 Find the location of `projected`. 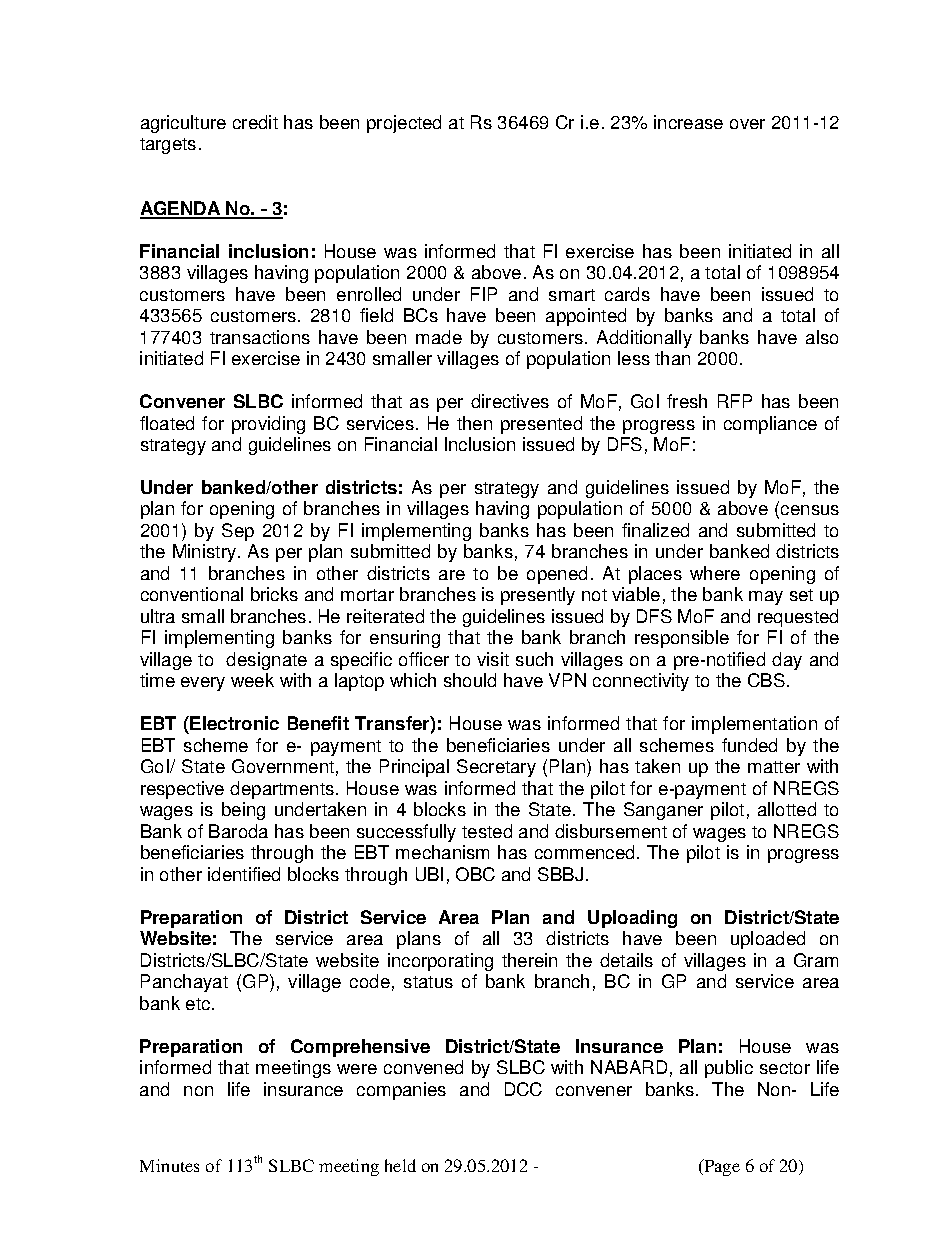

projected is located at coordinates (404, 124).
